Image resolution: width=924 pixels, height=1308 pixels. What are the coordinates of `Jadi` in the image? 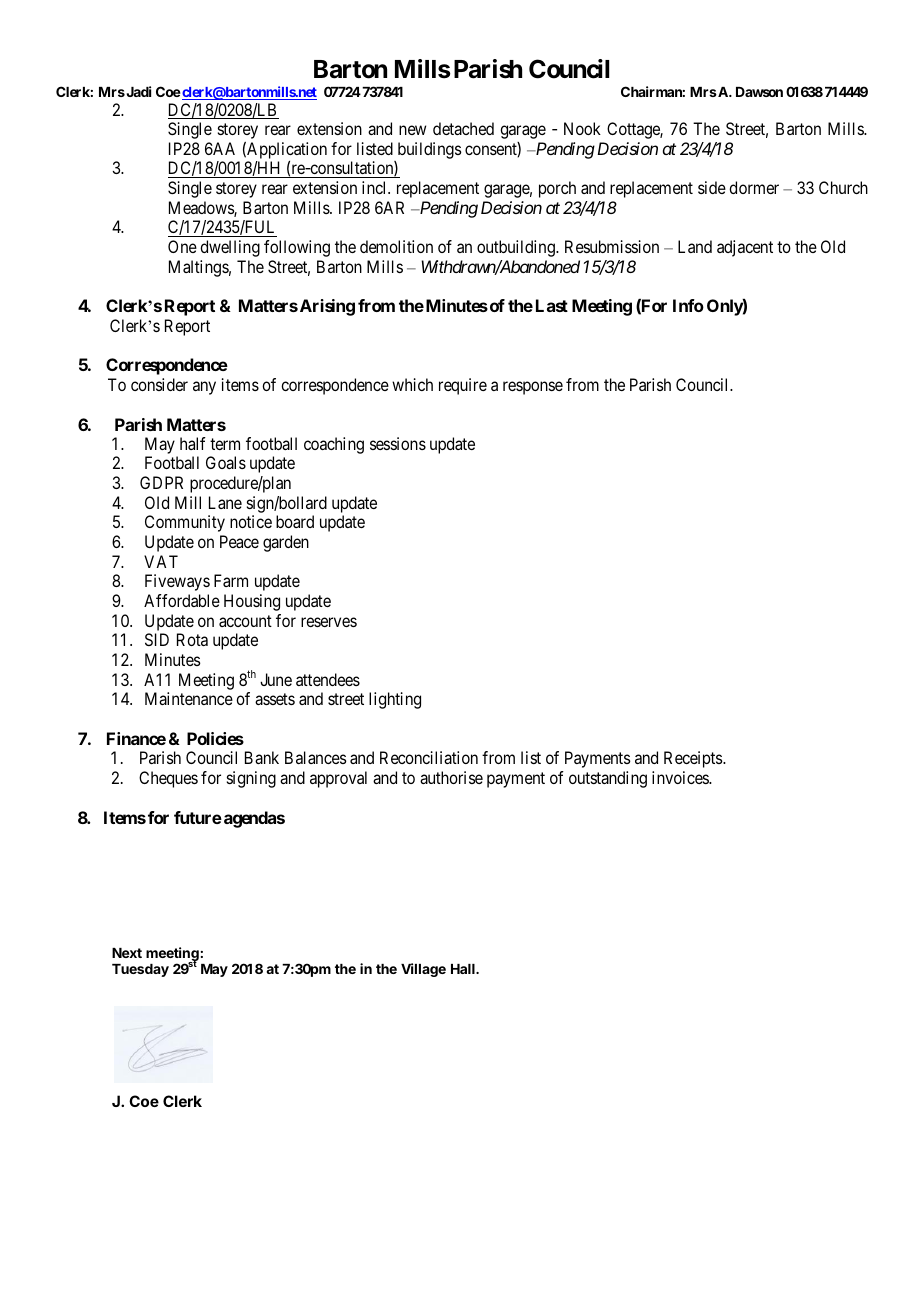 It's located at (137, 91).
